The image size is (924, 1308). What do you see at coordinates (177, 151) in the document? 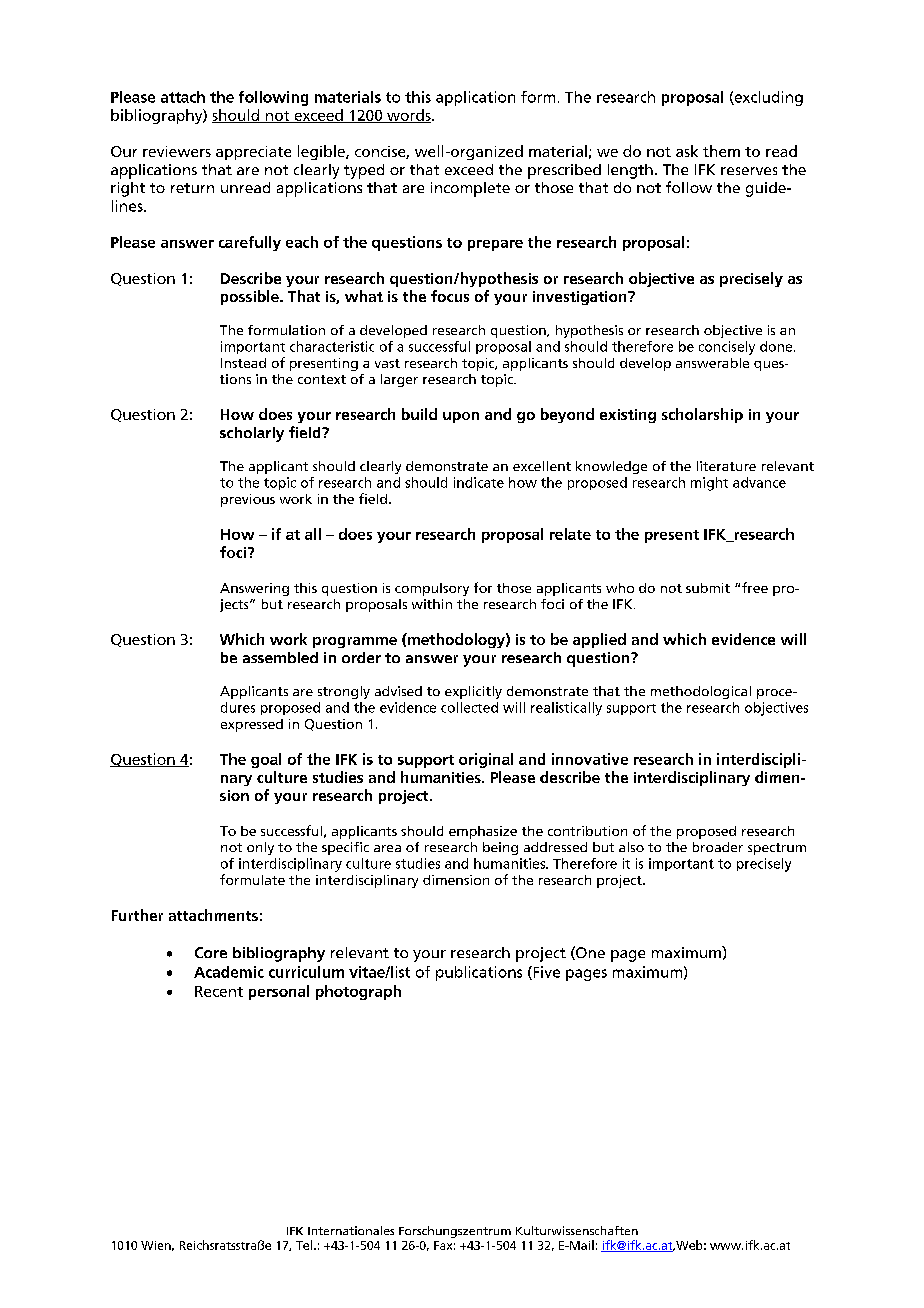
I see `reviewers` at bounding box center [177, 151].
